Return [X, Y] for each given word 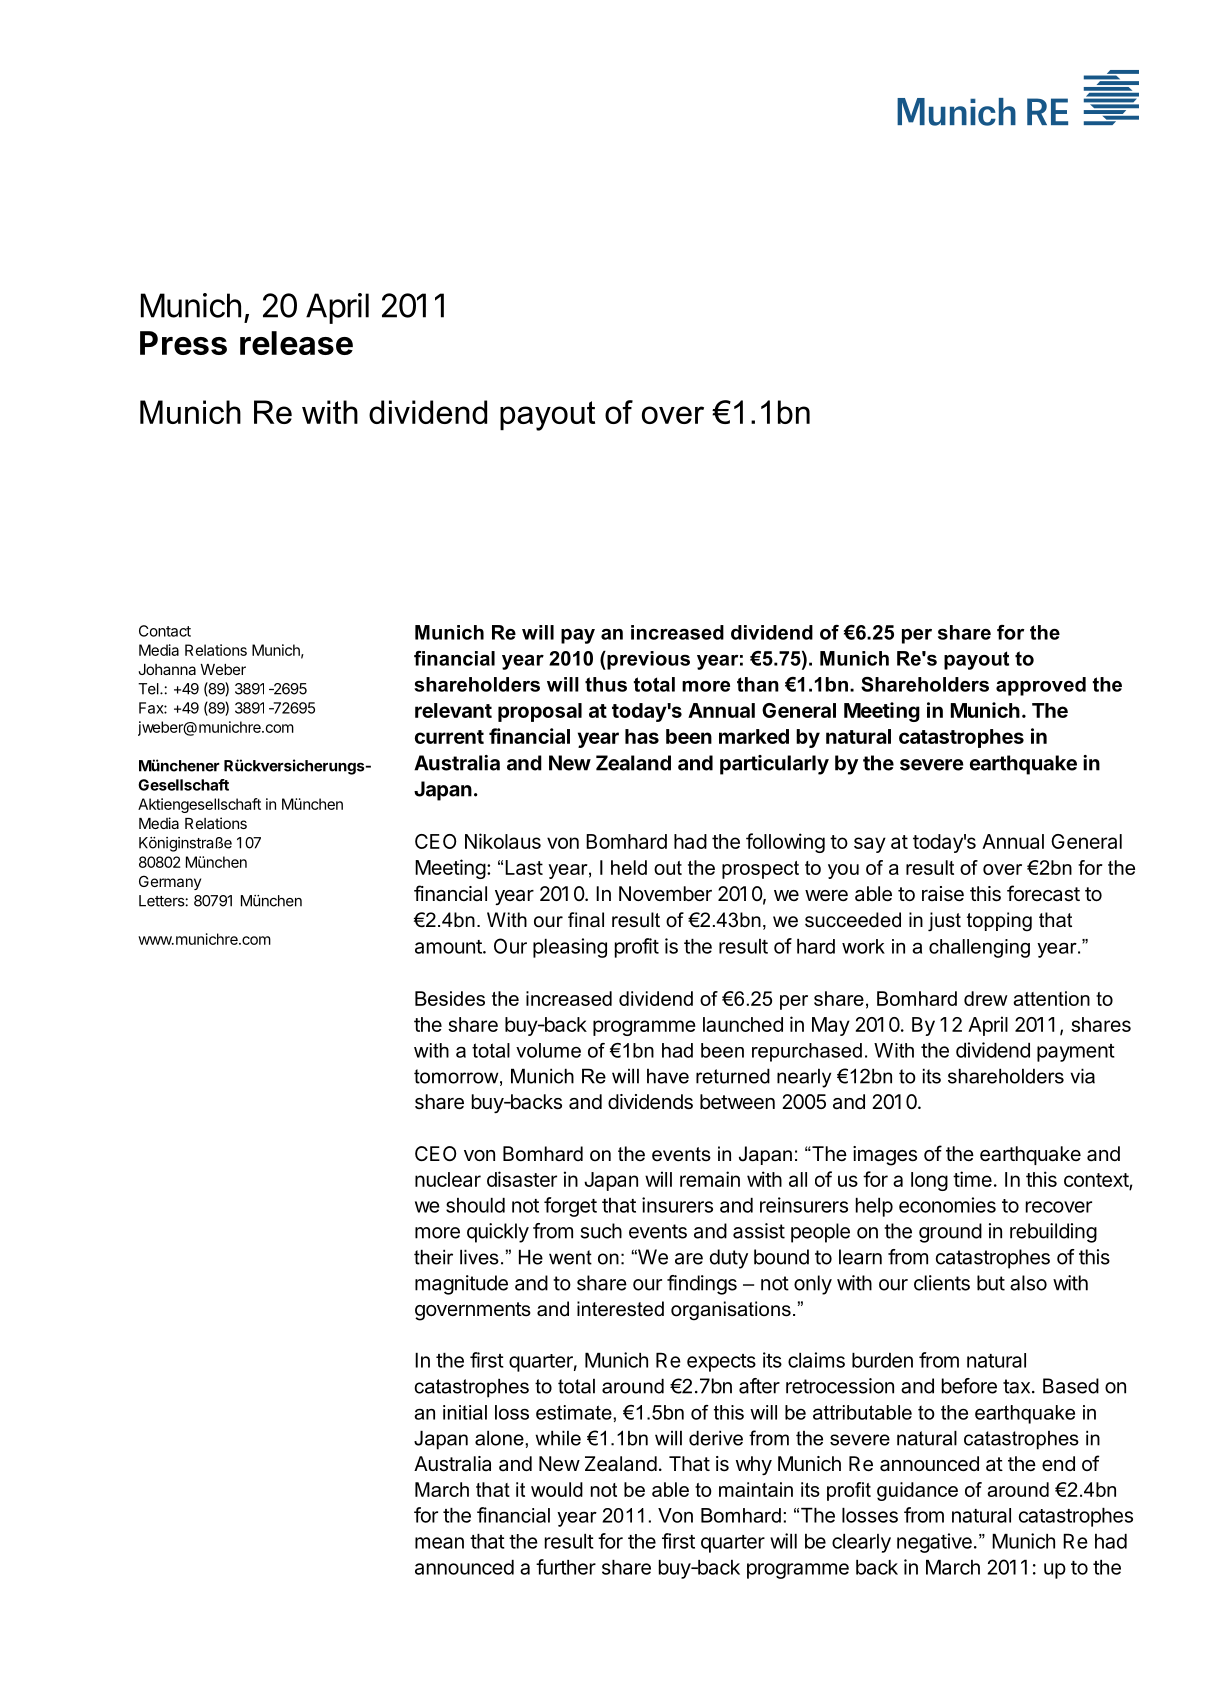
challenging [979, 948]
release [296, 343]
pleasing [570, 948]
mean [439, 1543]
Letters [162, 901]
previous [647, 660]
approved [1041, 686]
